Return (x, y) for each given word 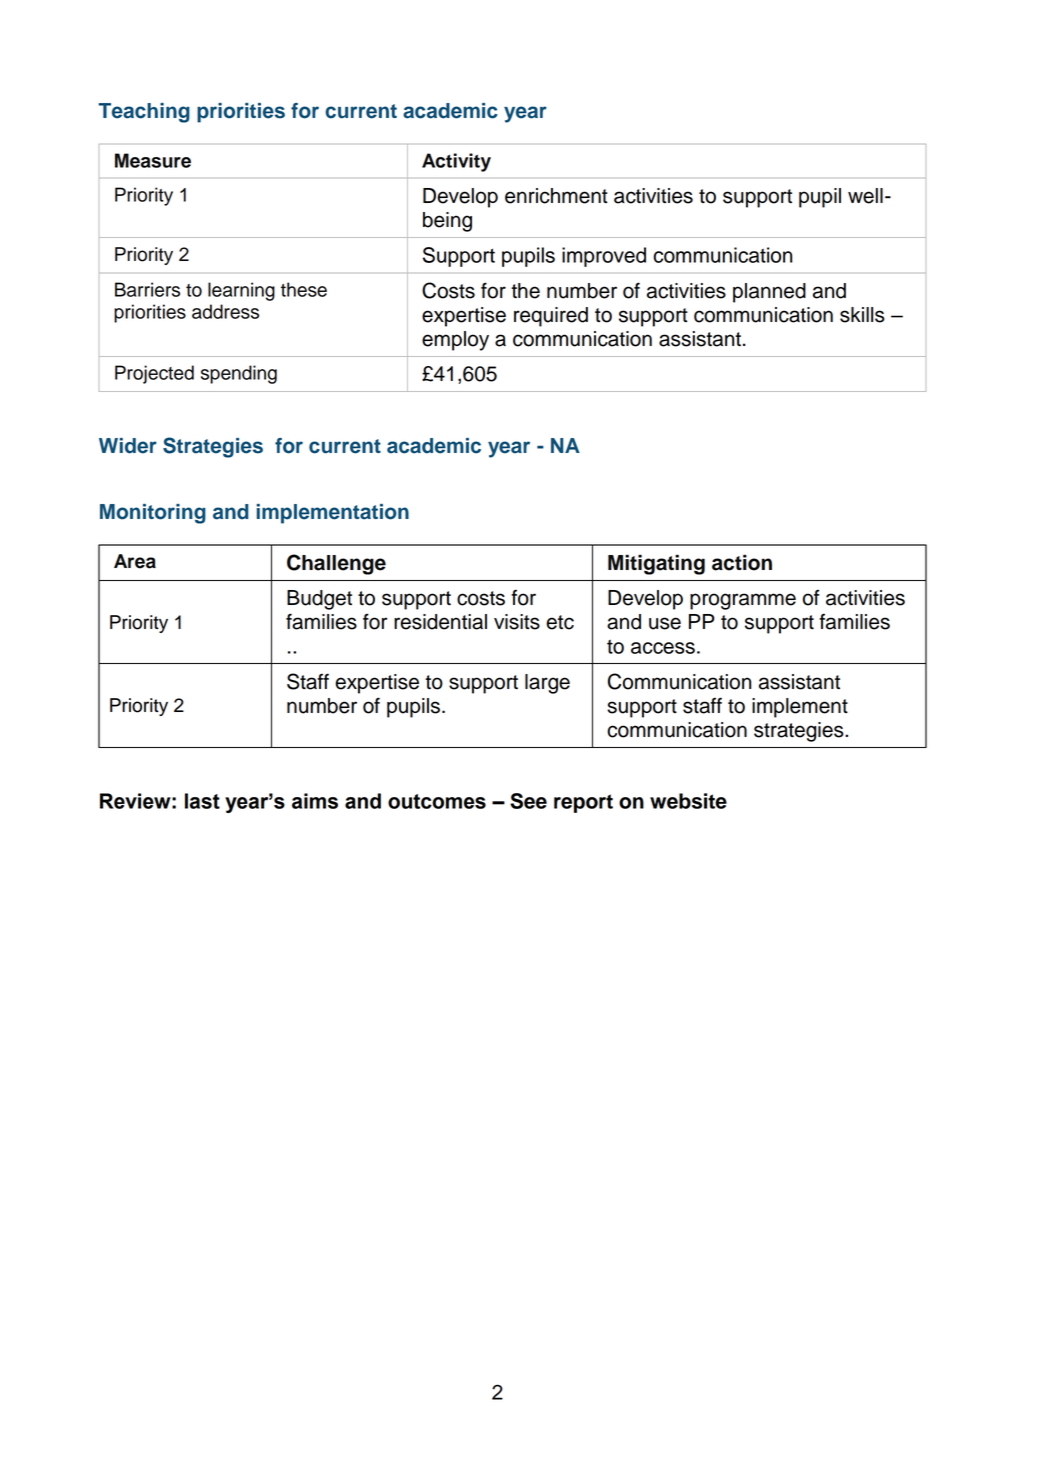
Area (135, 561)
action (742, 562)
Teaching (144, 113)
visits (517, 622)
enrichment (556, 196)
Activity (456, 162)
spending (239, 374)
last (202, 801)
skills (862, 315)
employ (455, 341)
